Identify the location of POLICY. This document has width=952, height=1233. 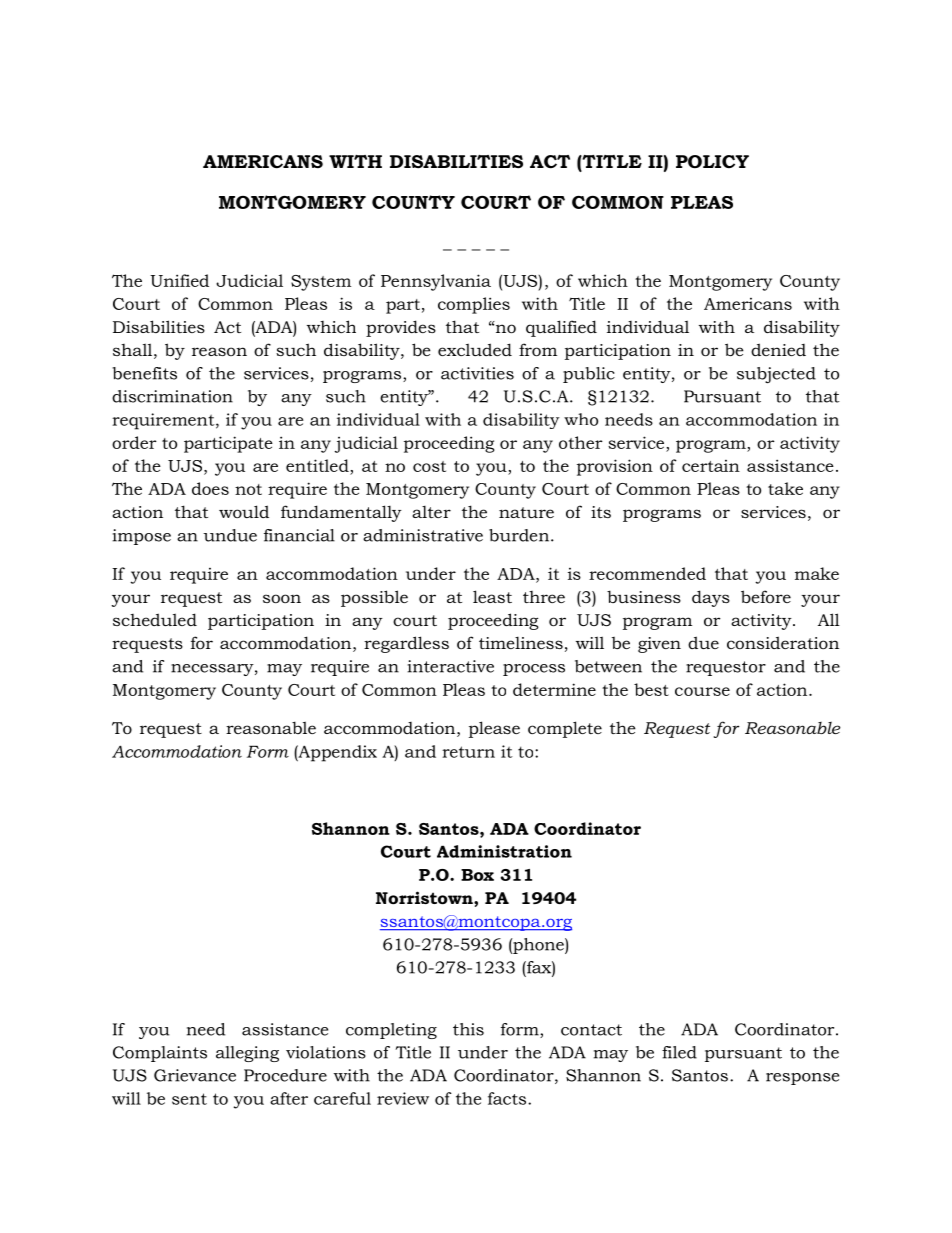
(712, 161).
